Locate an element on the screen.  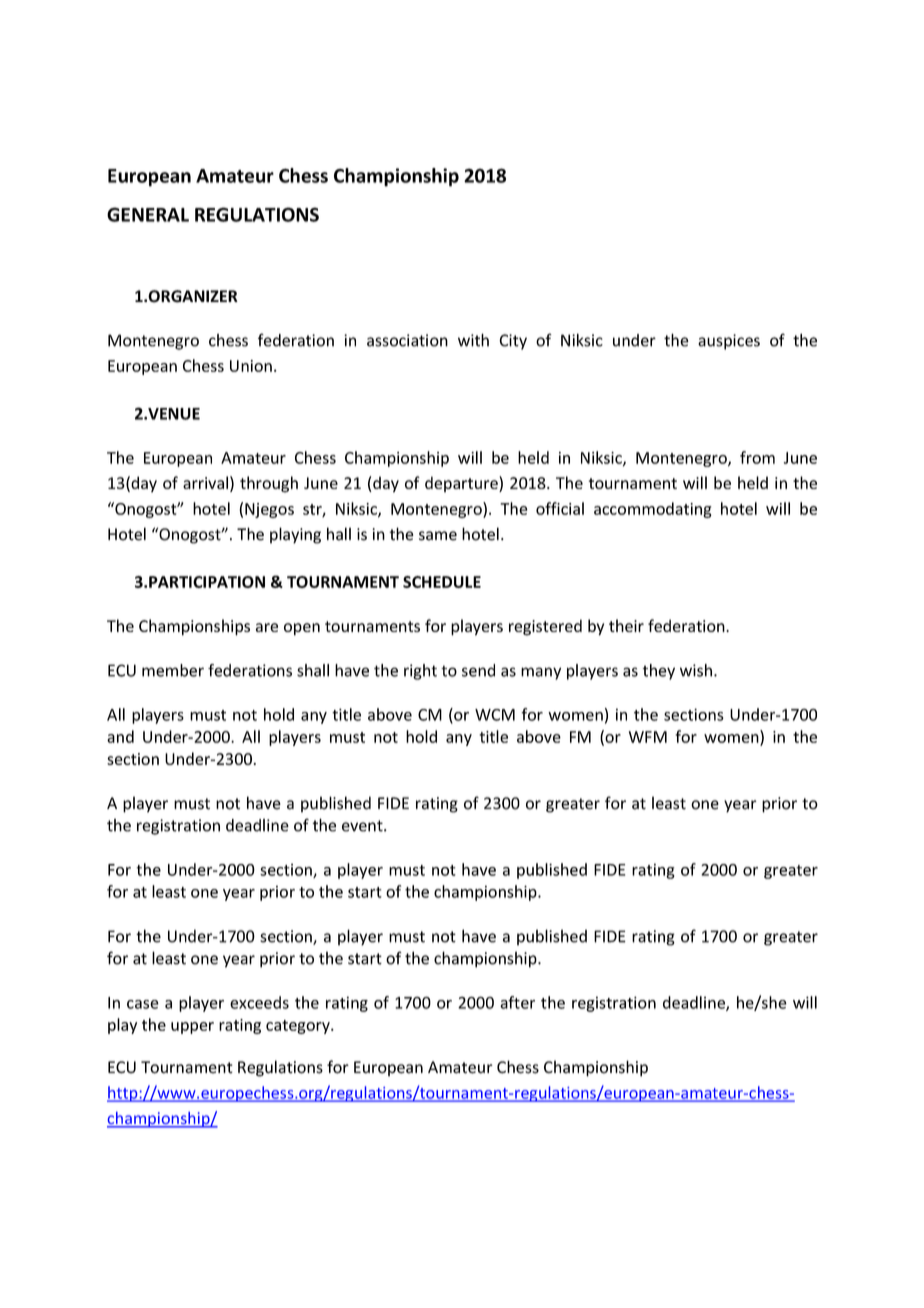
WFM is located at coordinates (648, 737).
